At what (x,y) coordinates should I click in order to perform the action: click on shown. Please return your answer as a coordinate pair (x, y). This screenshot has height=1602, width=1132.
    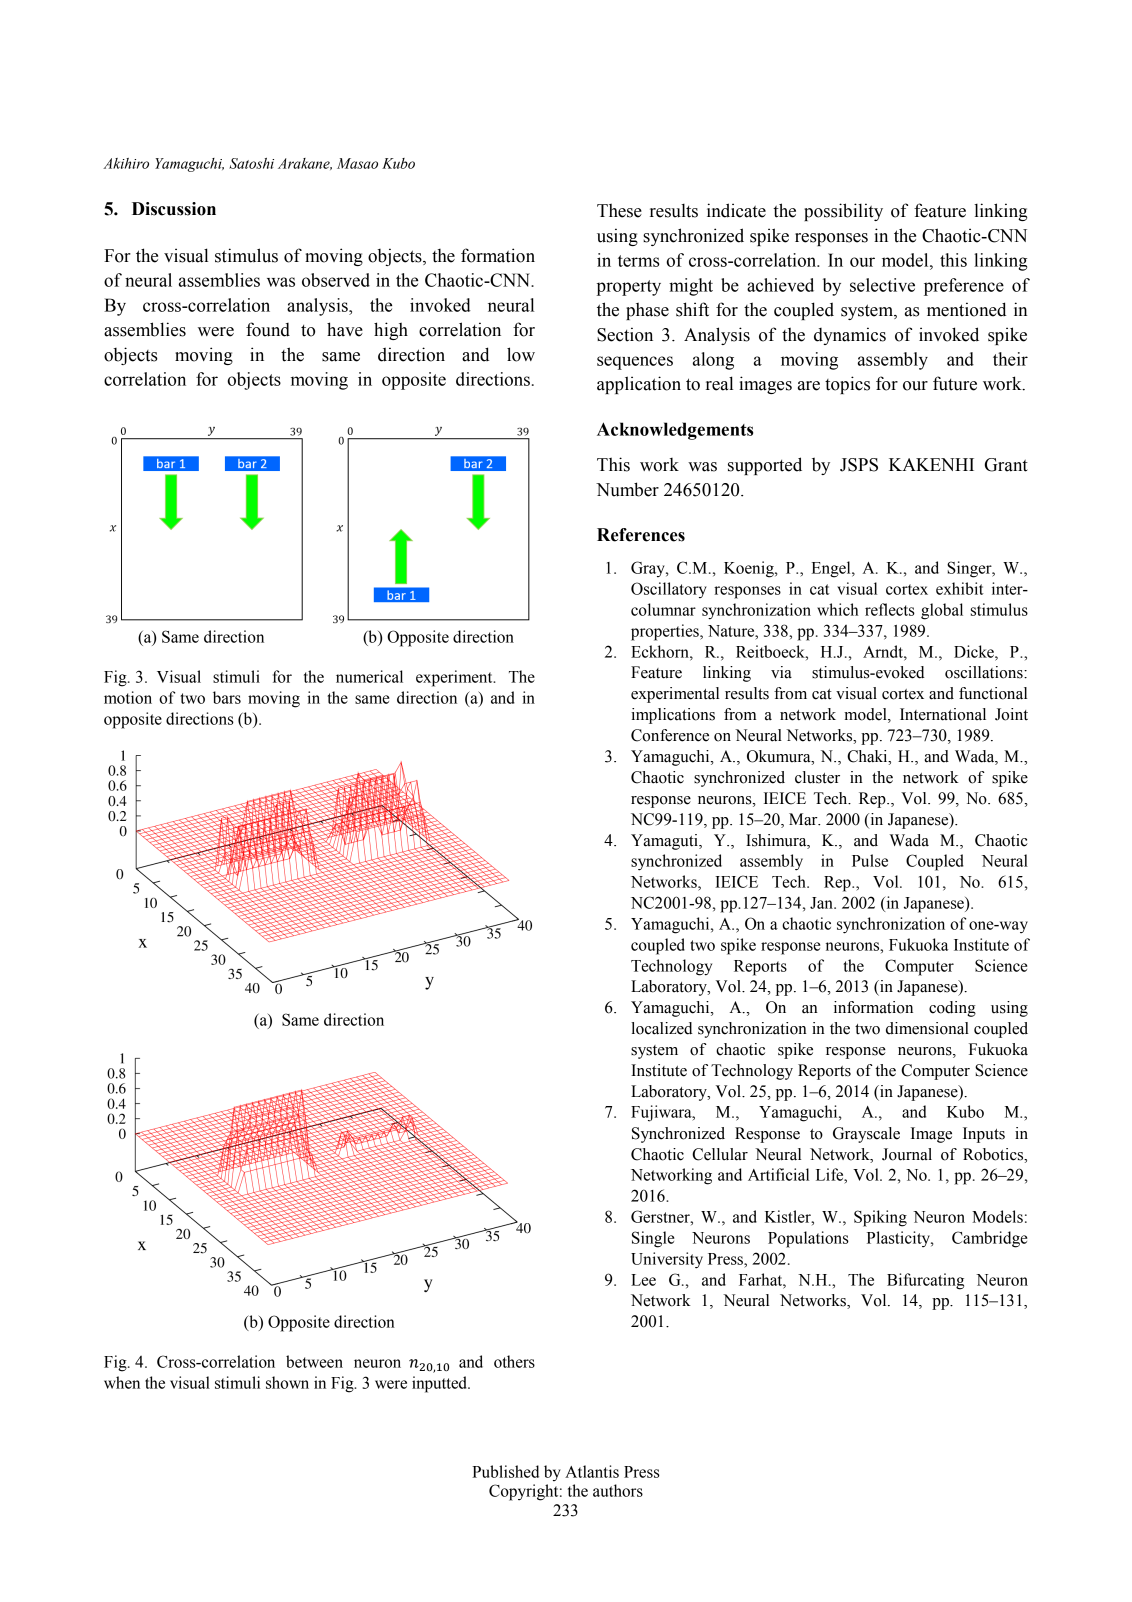
    Looking at the image, I should click on (287, 1382).
